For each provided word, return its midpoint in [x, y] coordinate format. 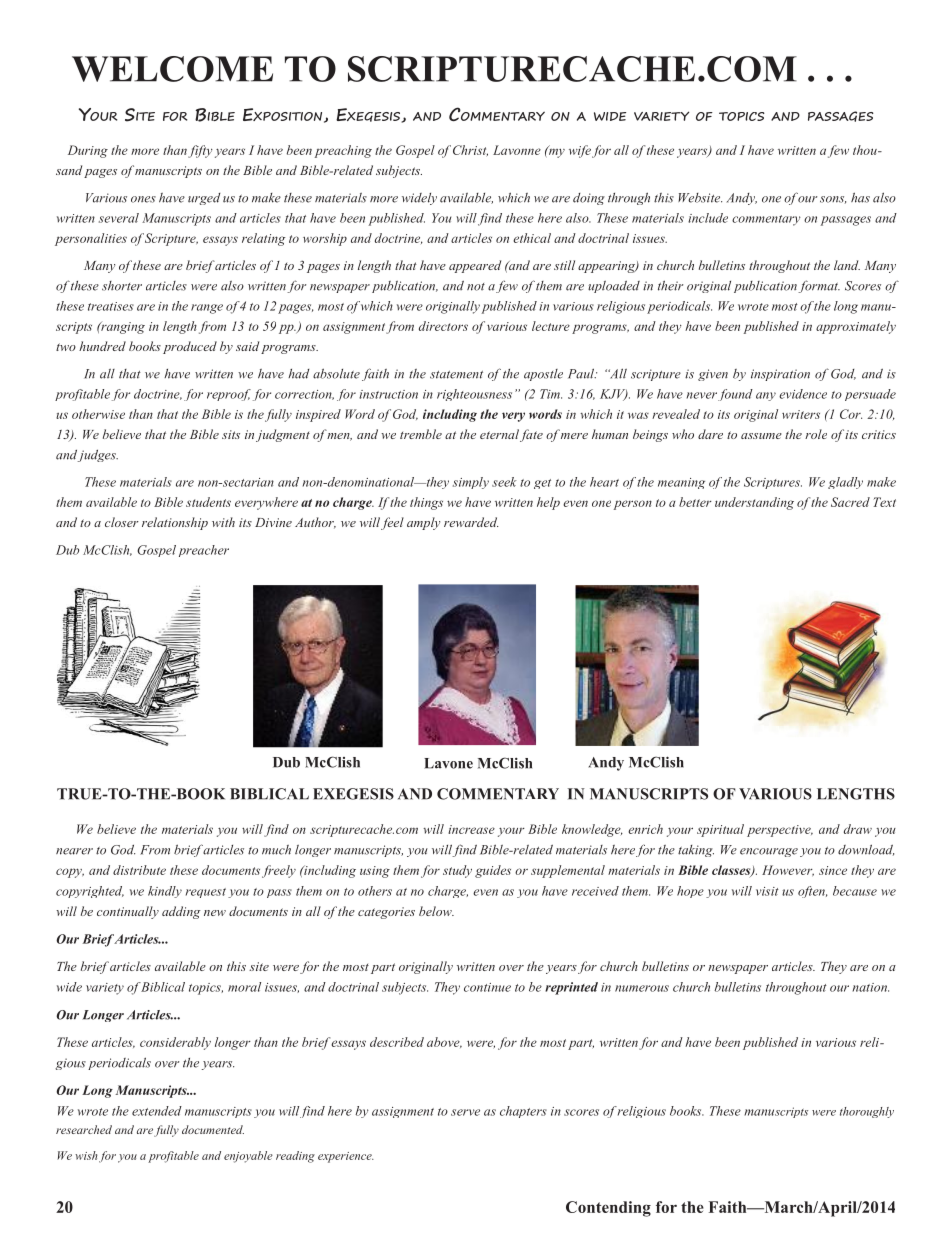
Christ [470, 151]
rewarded [471, 522]
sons [833, 200]
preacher [204, 551]
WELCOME [172, 69]
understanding [754, 503]
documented [213, 1129]
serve [465, 1112]
